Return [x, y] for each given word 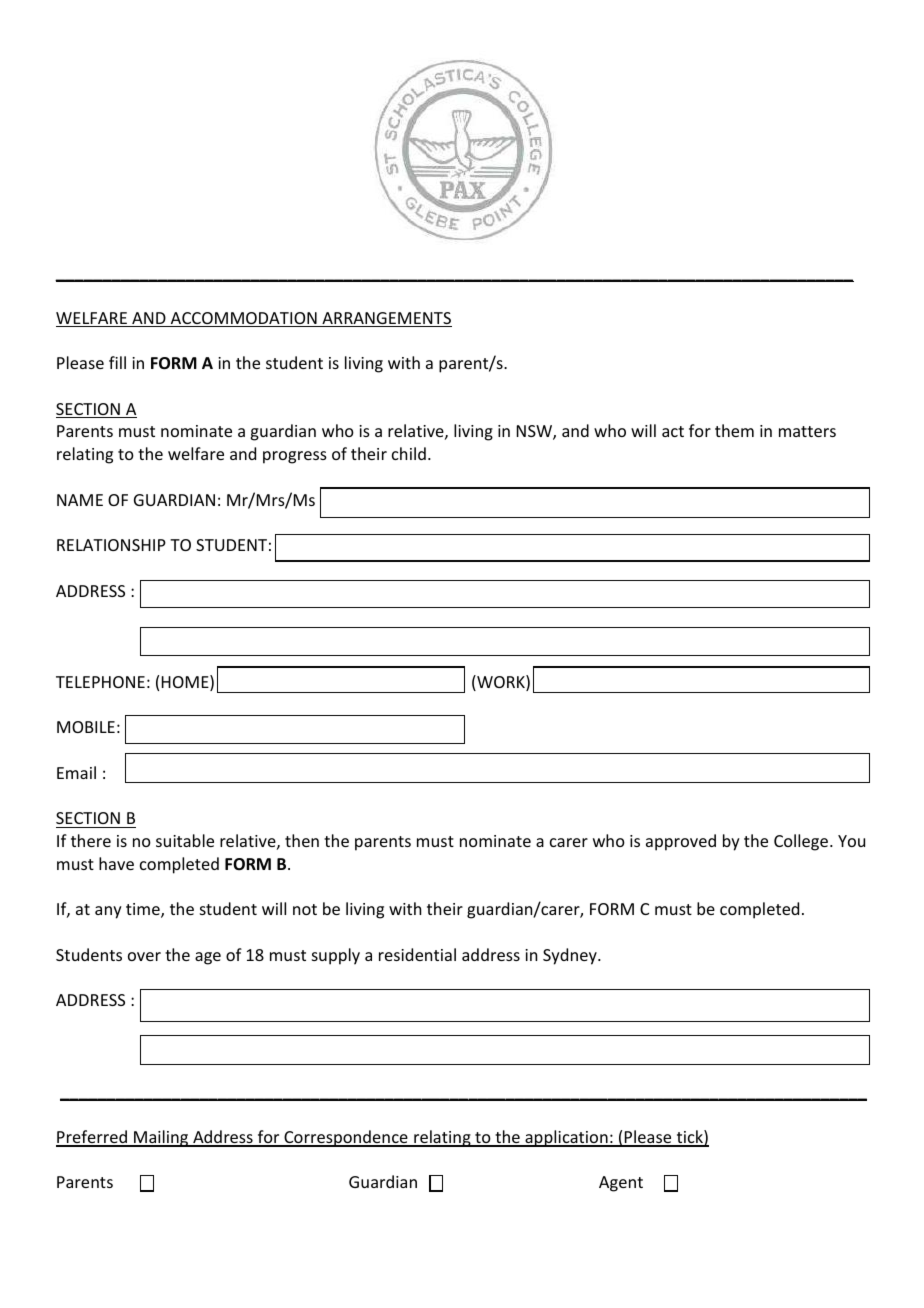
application [566, 1138]
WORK [501, 683]
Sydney [571, 956]
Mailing [161, 1138]
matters [807, 431]
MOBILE [86, 727]
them [734, 430]
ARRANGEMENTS [386, 319]
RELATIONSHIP [111, 545]
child [409, 453]
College [802, 842]
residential [417, 954]
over [144, 956]
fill [117, 362]
